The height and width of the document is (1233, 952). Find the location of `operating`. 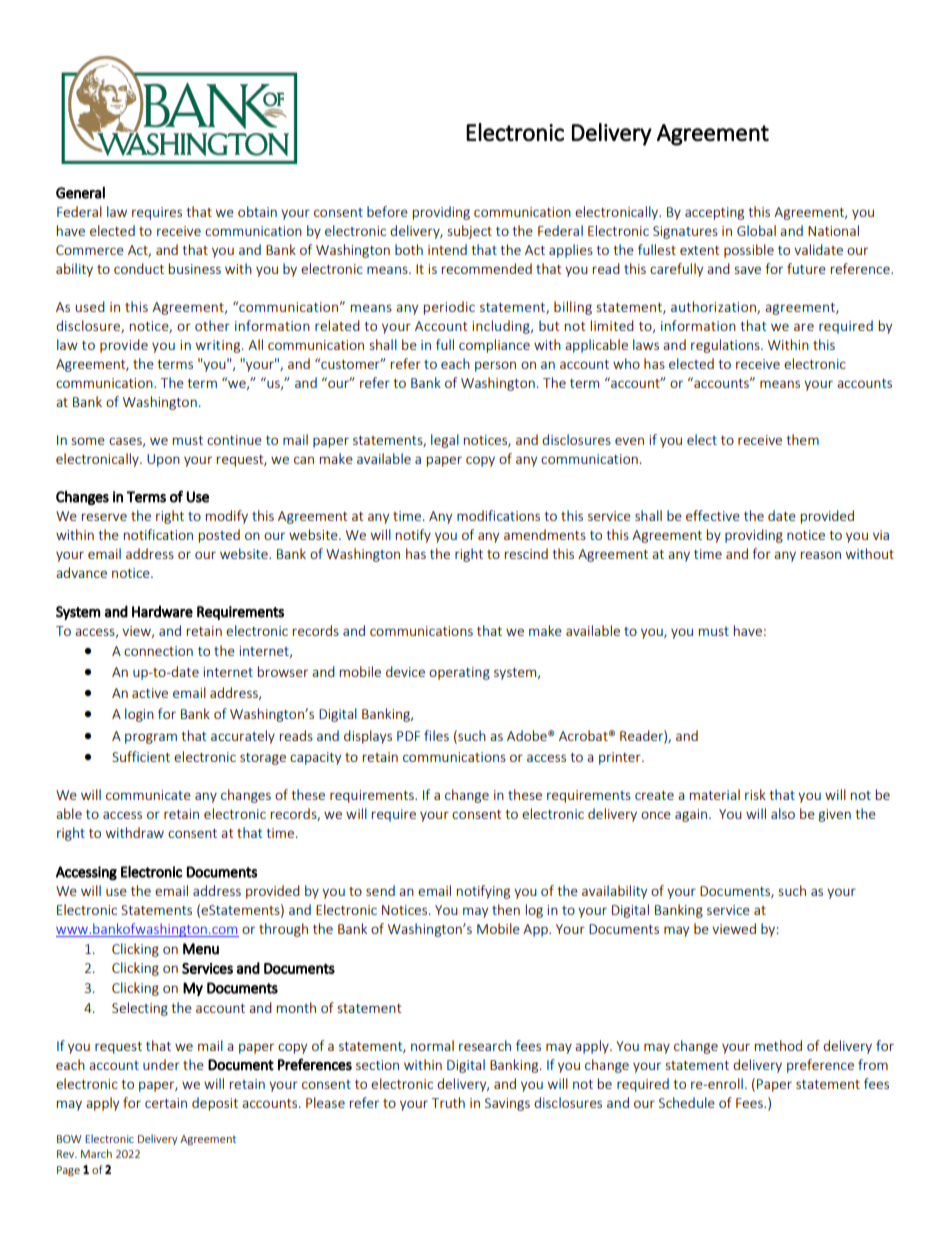

operating is located at coordinates (459, 673).
